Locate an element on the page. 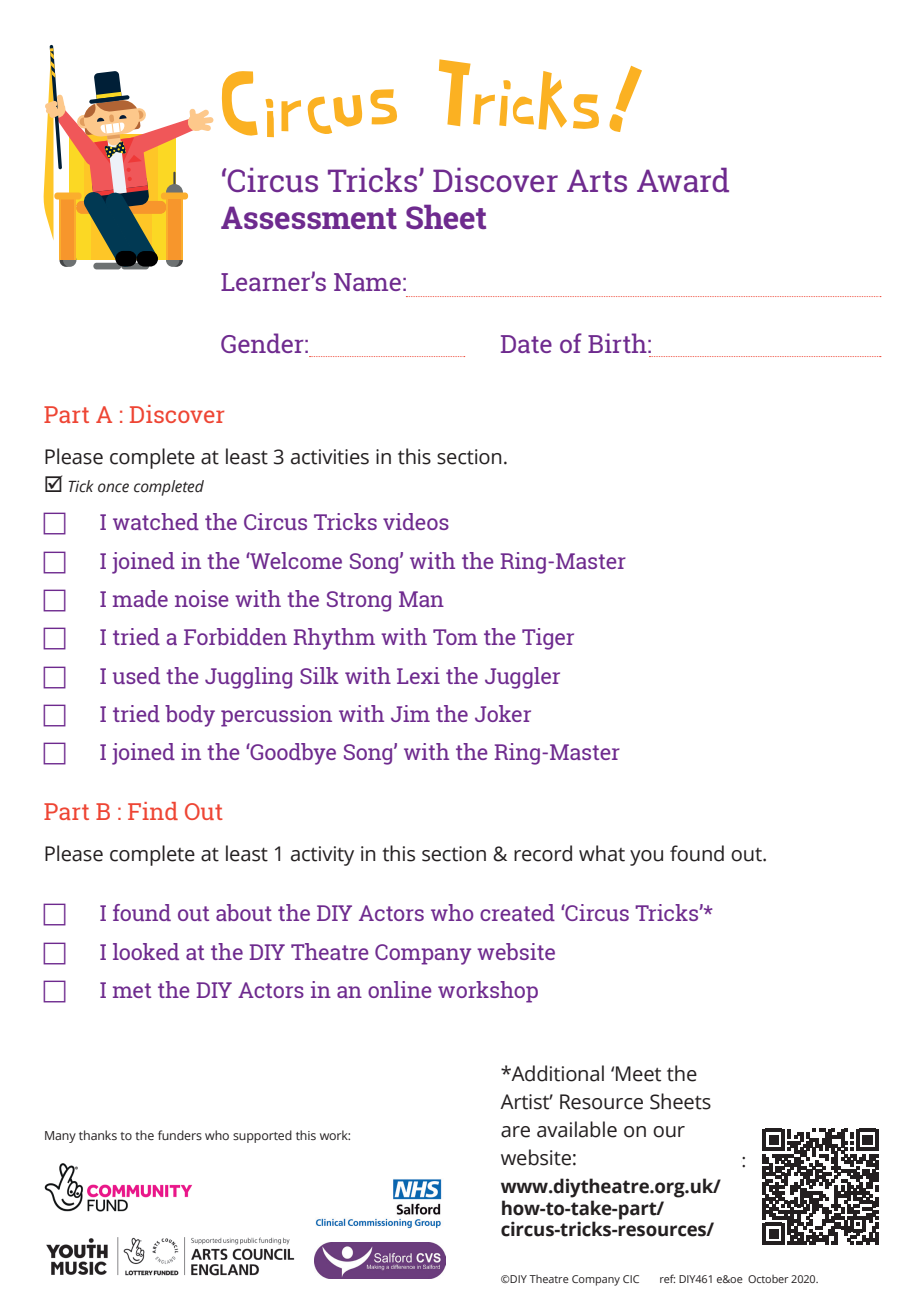 This document has height=1308, width=924. Name is located at coordinates (367, 282).
